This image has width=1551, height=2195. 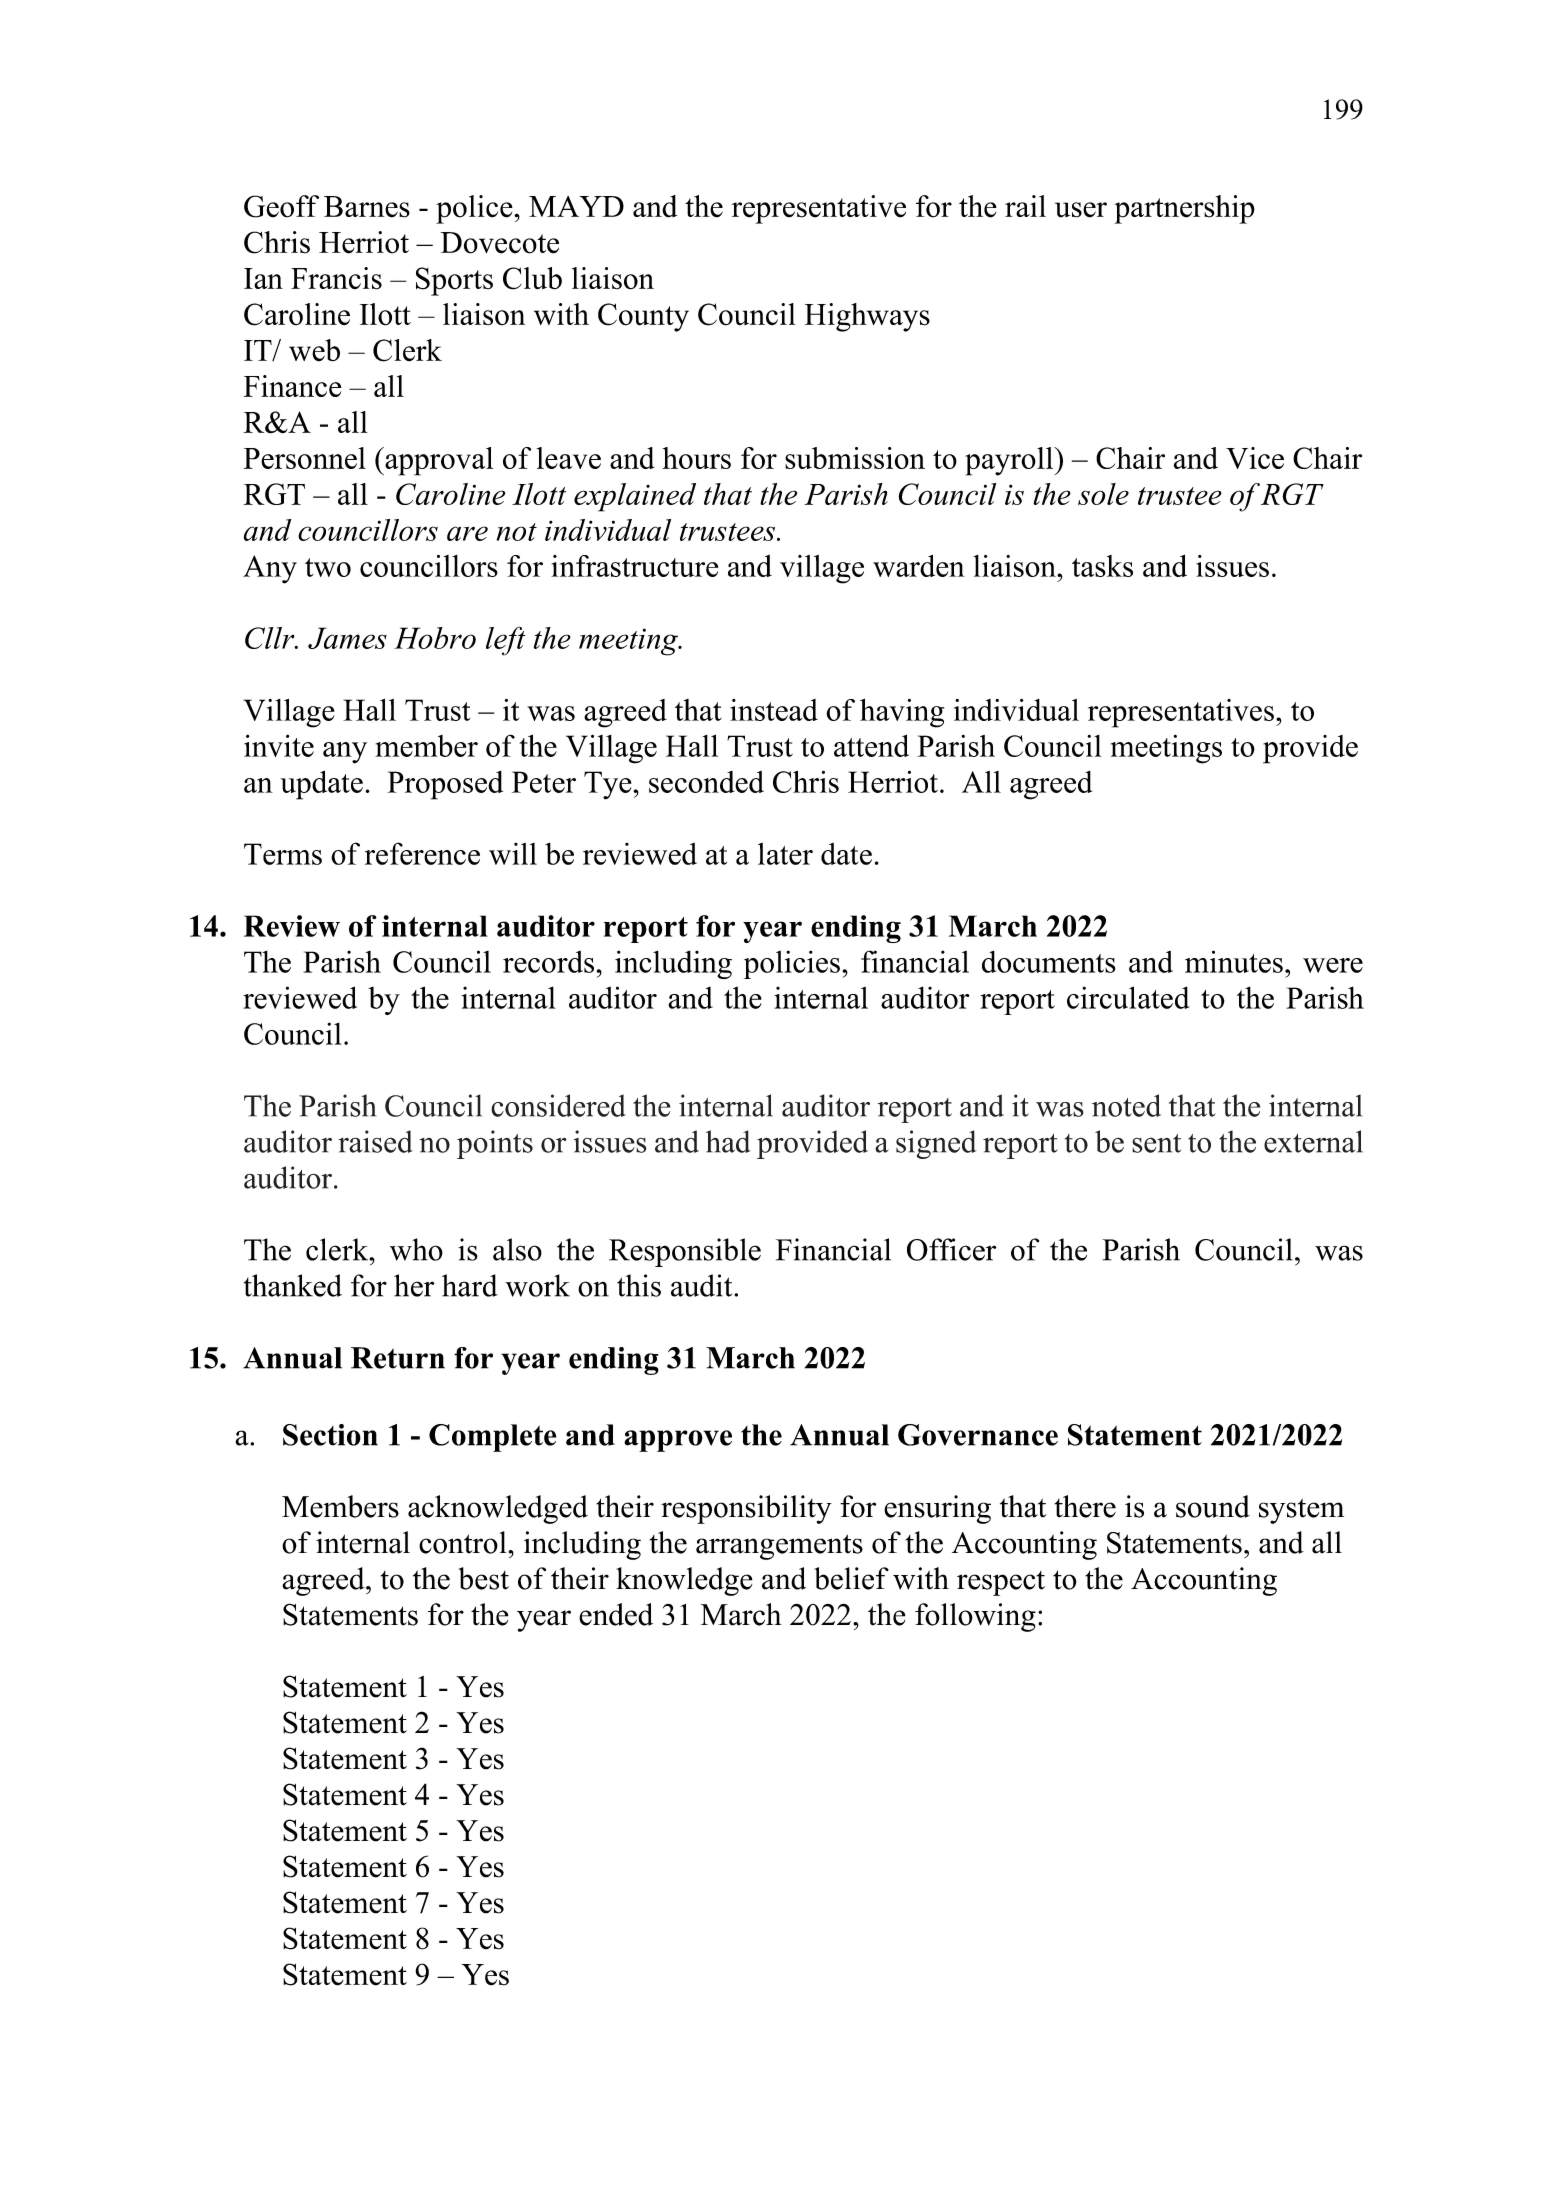 What do you see at coordinates (685, 1252) in the image?
I see `Responsible` at bounding box center [685, 1252].
